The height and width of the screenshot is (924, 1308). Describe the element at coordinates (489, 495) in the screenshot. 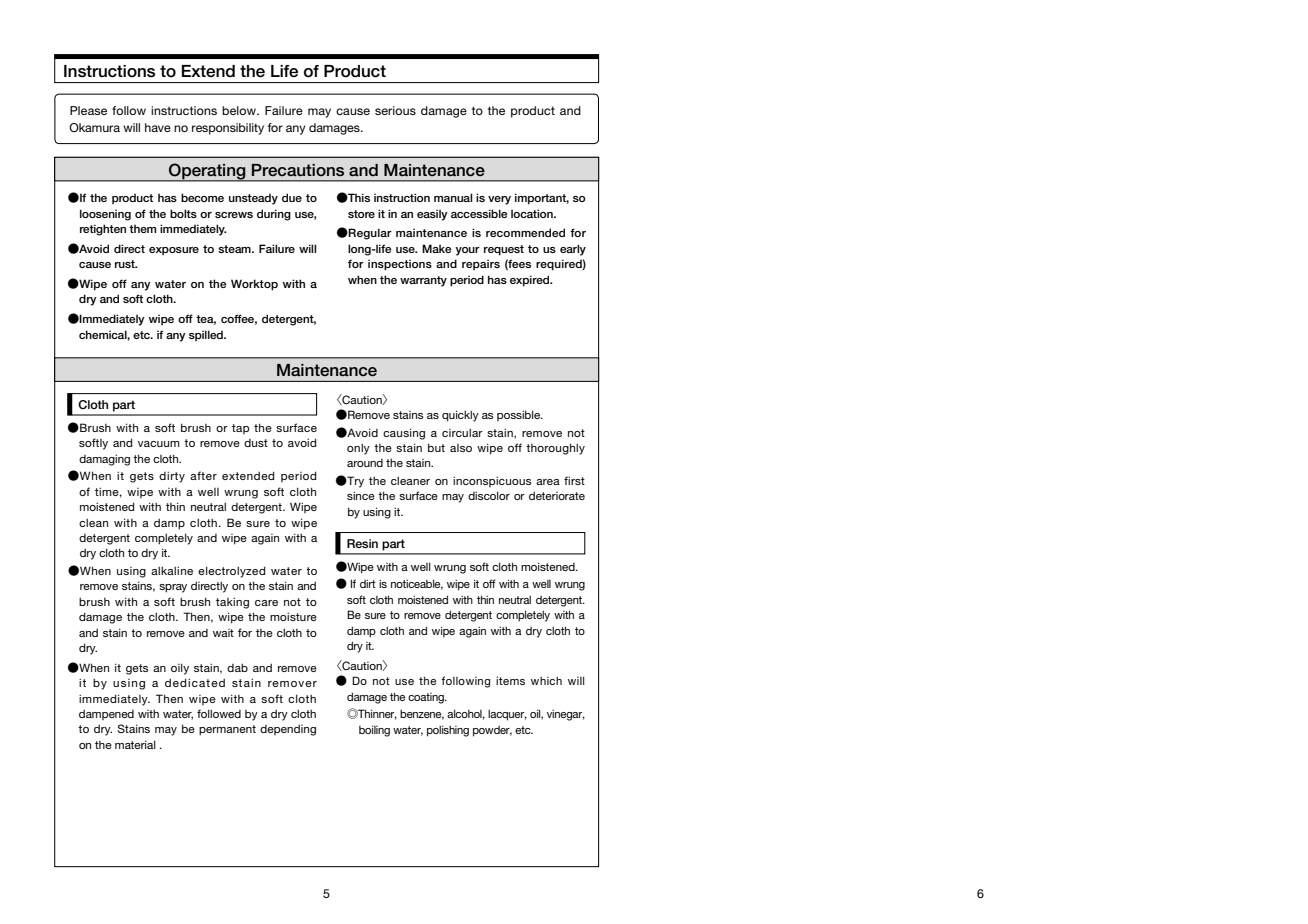

I see `discolor` at that location.
